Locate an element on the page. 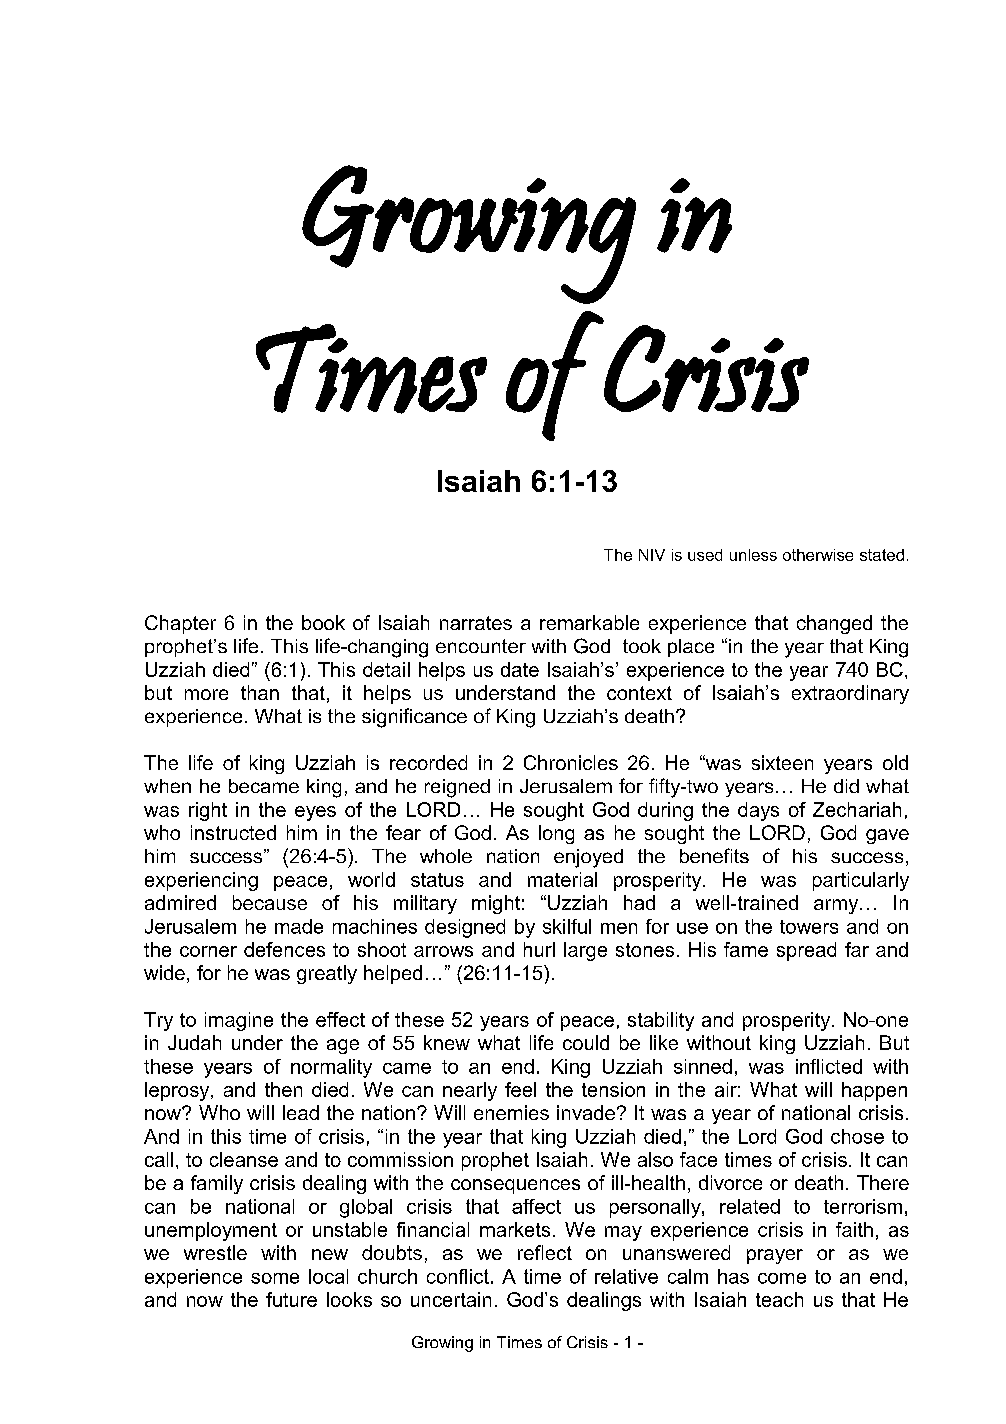 The image size is (1006, 1424). towers is located at coordinates (809, 927).
